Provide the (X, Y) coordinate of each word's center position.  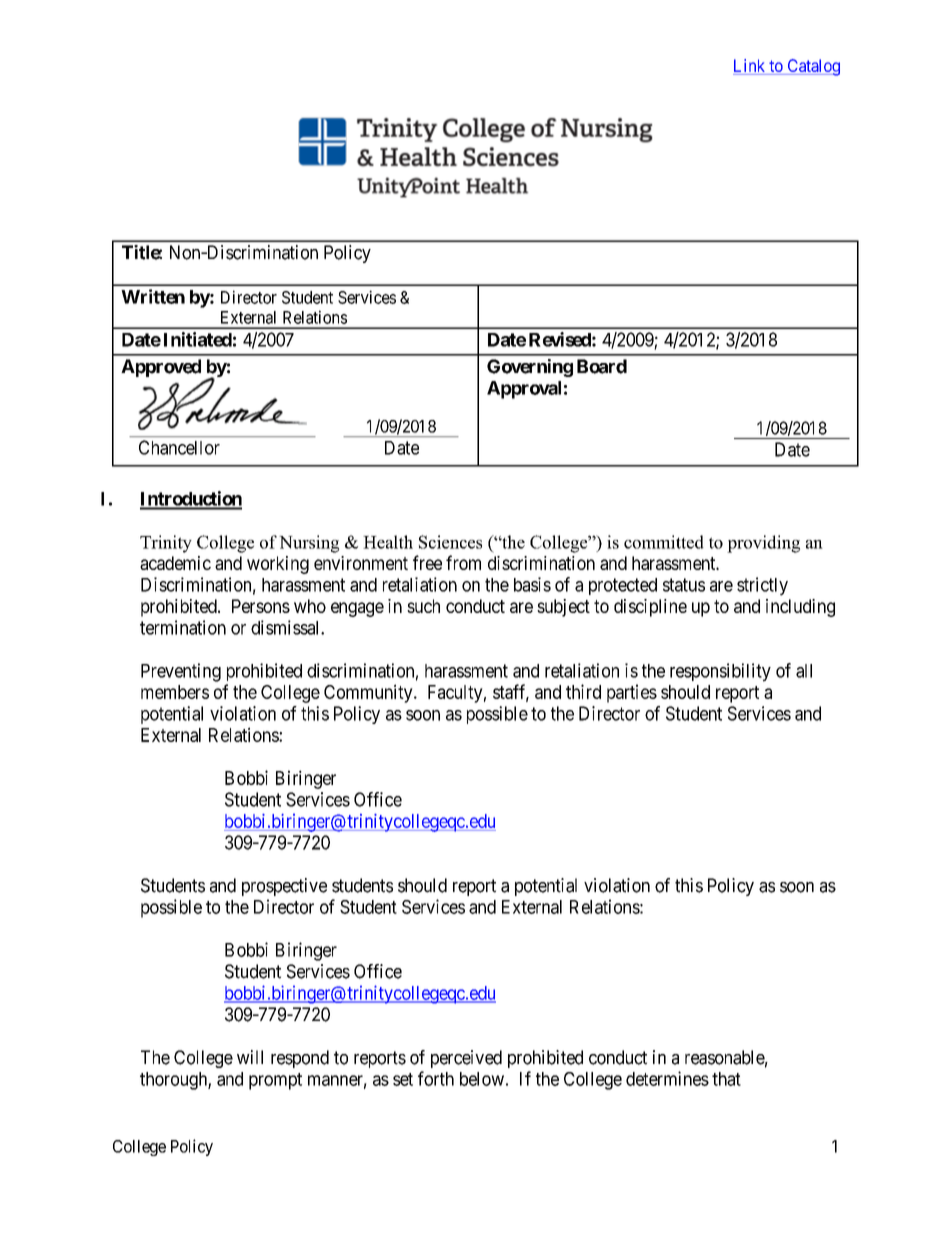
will (250, 1057)
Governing (530, 368)
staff (511, 692)
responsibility (720, 672)
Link (749, 65)
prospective (284, 887)
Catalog (812, 67)
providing (763, 544)
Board (602, 366)
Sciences (450, 542)
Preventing (181, 672)
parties (632, 693)
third (583, 691)
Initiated (198, 339)
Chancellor (179, 447)
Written (153, 296)
